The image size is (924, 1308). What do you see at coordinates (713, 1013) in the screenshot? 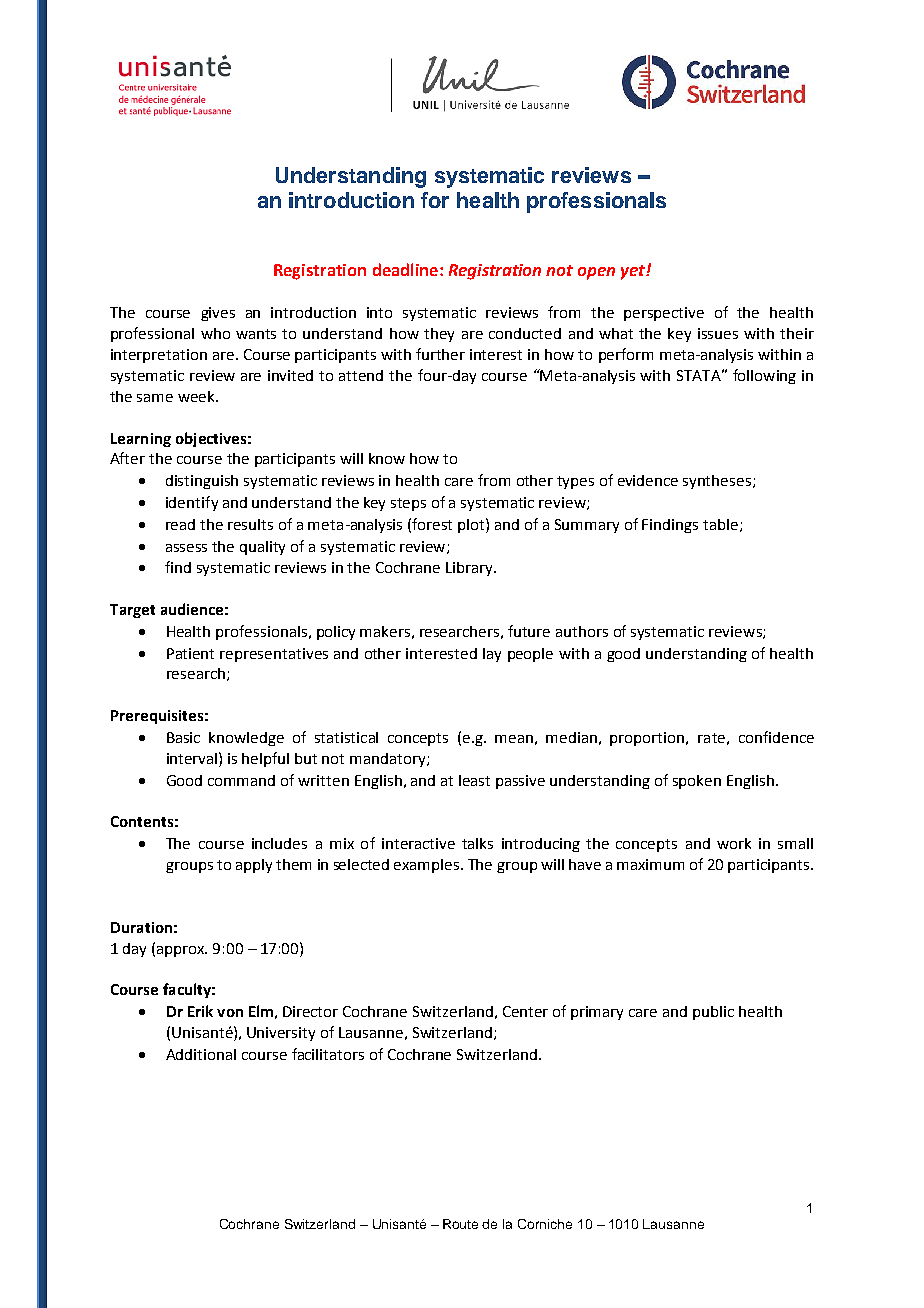
I see `public` at bounding box center [713, 1013].
